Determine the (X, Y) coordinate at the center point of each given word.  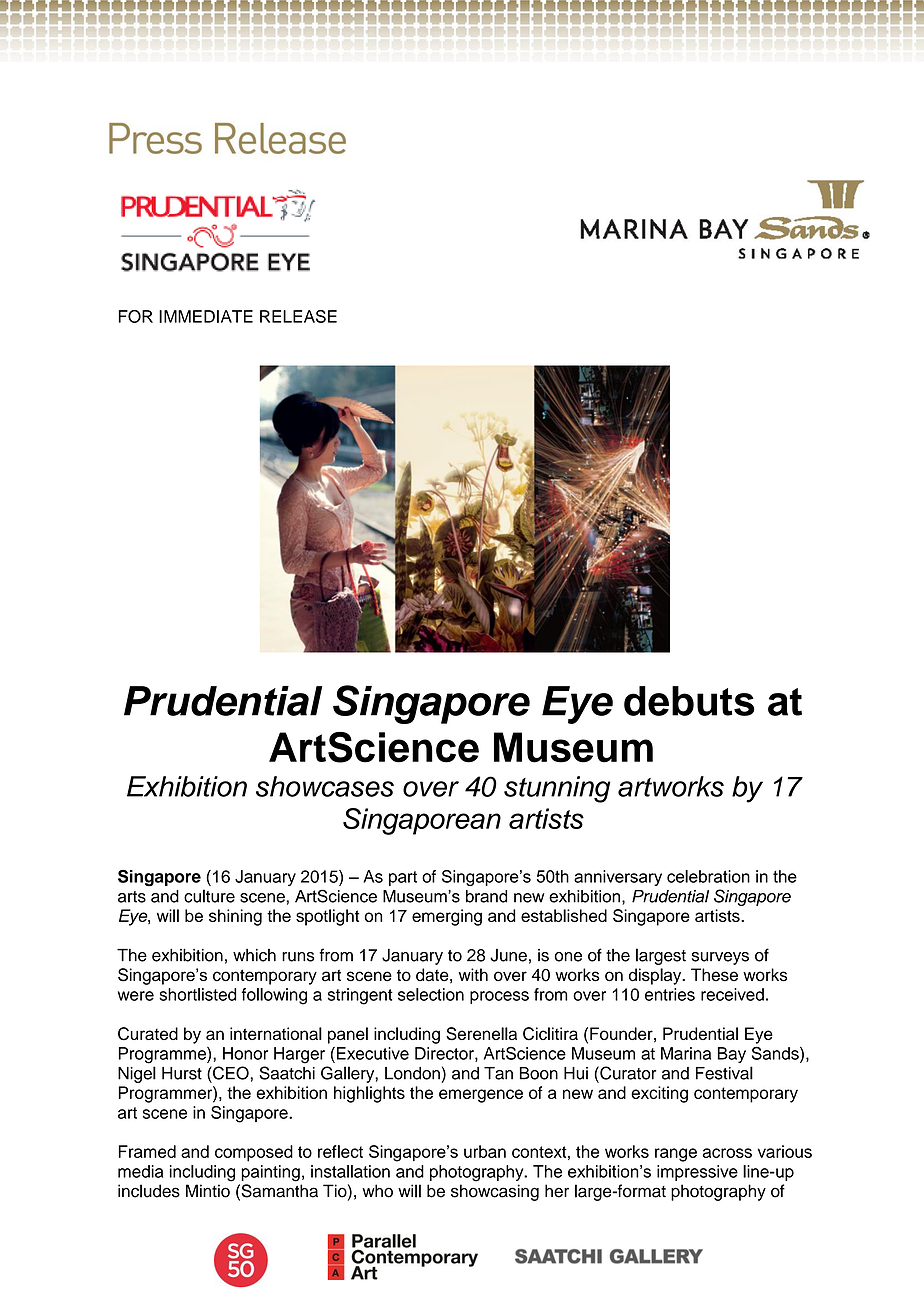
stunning (557, 789)
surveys (720, 958)
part (403, 878)
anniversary (618, 878)
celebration (708, 876)
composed (254, 1153)
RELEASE (298, 316)
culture (209, 896)
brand (486, 896)
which (254, 955)
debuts (689, 701)
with (473, 974)
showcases (325, 786)
